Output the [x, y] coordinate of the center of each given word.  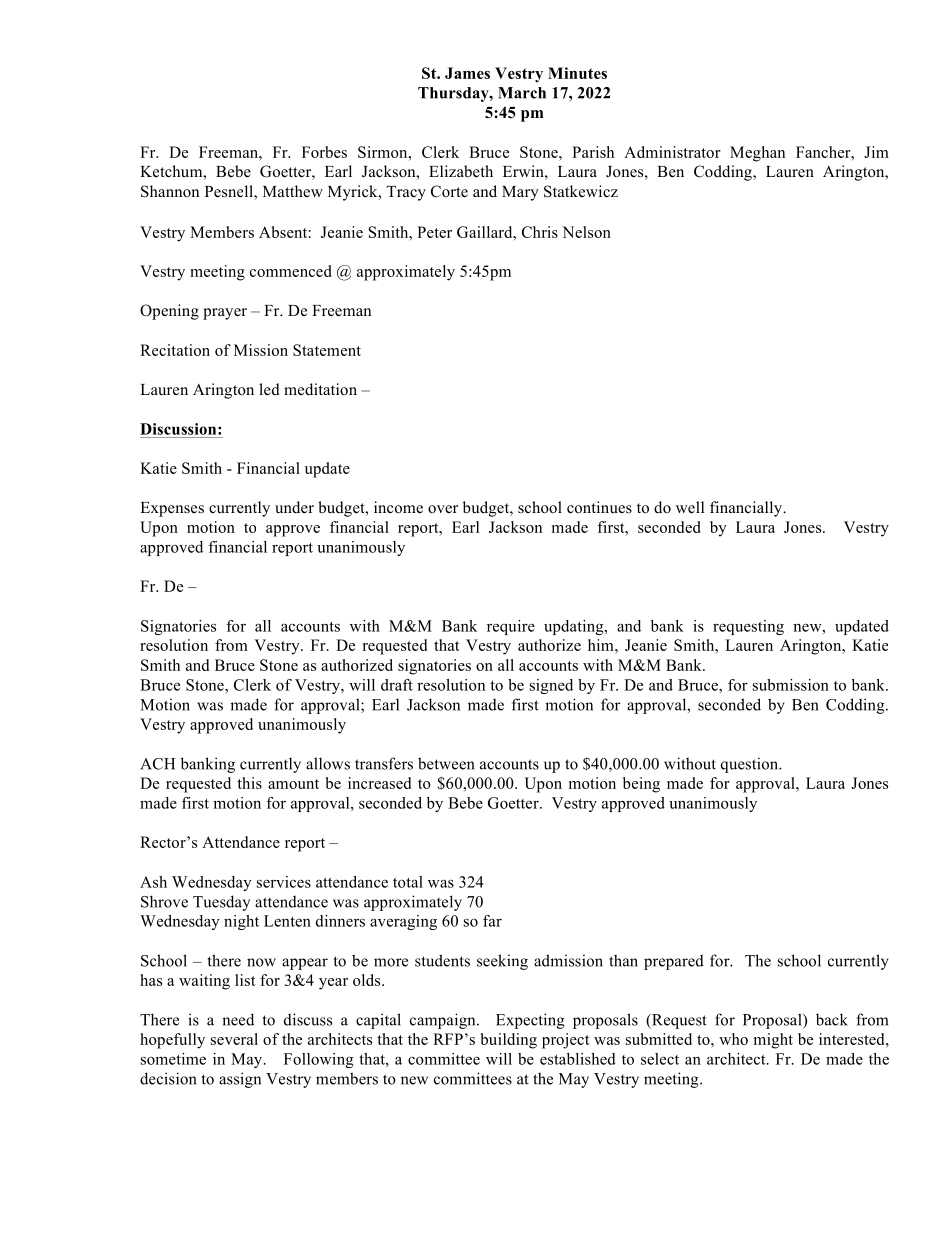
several [234, 1039]
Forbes [324, 152]
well [690, 507]
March [522, 93]
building [509, 1041]
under [294, 507]
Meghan [757, 154]
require [511, 627]
